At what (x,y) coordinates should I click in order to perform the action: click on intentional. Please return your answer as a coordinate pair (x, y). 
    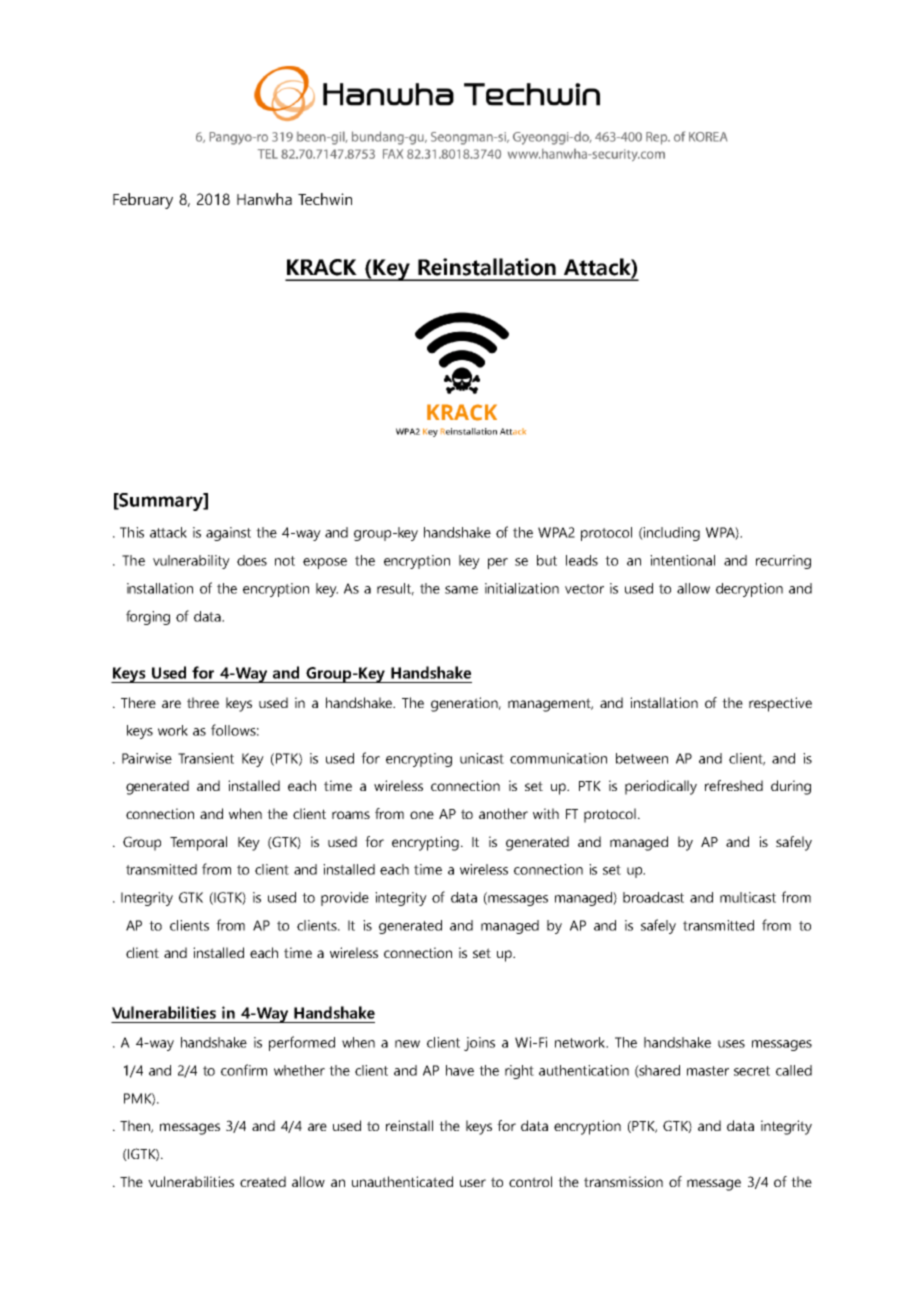
    Looking at the image, I should click on (682, 560).
